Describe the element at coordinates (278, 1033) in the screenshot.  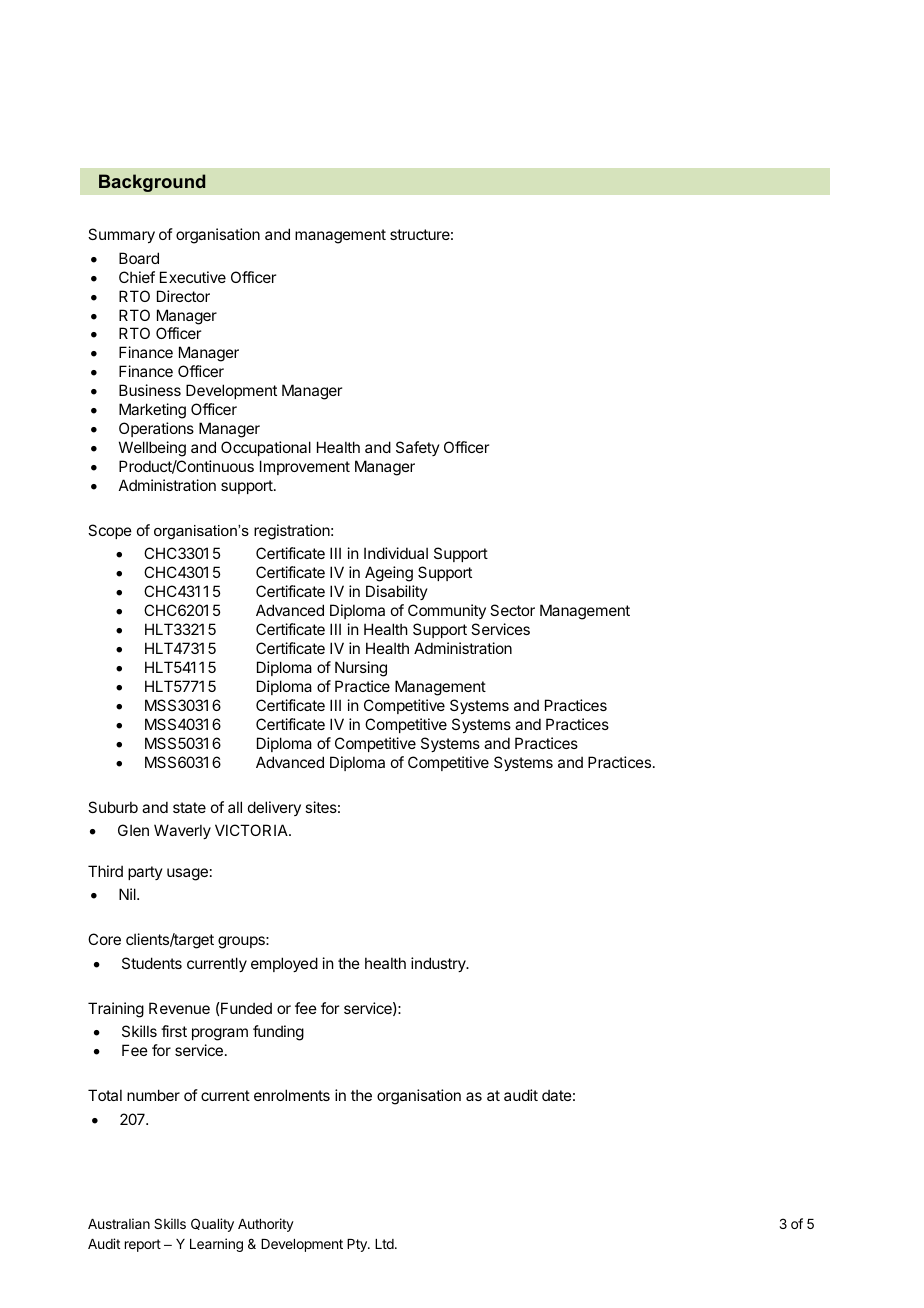
I see `funding` at that location.
